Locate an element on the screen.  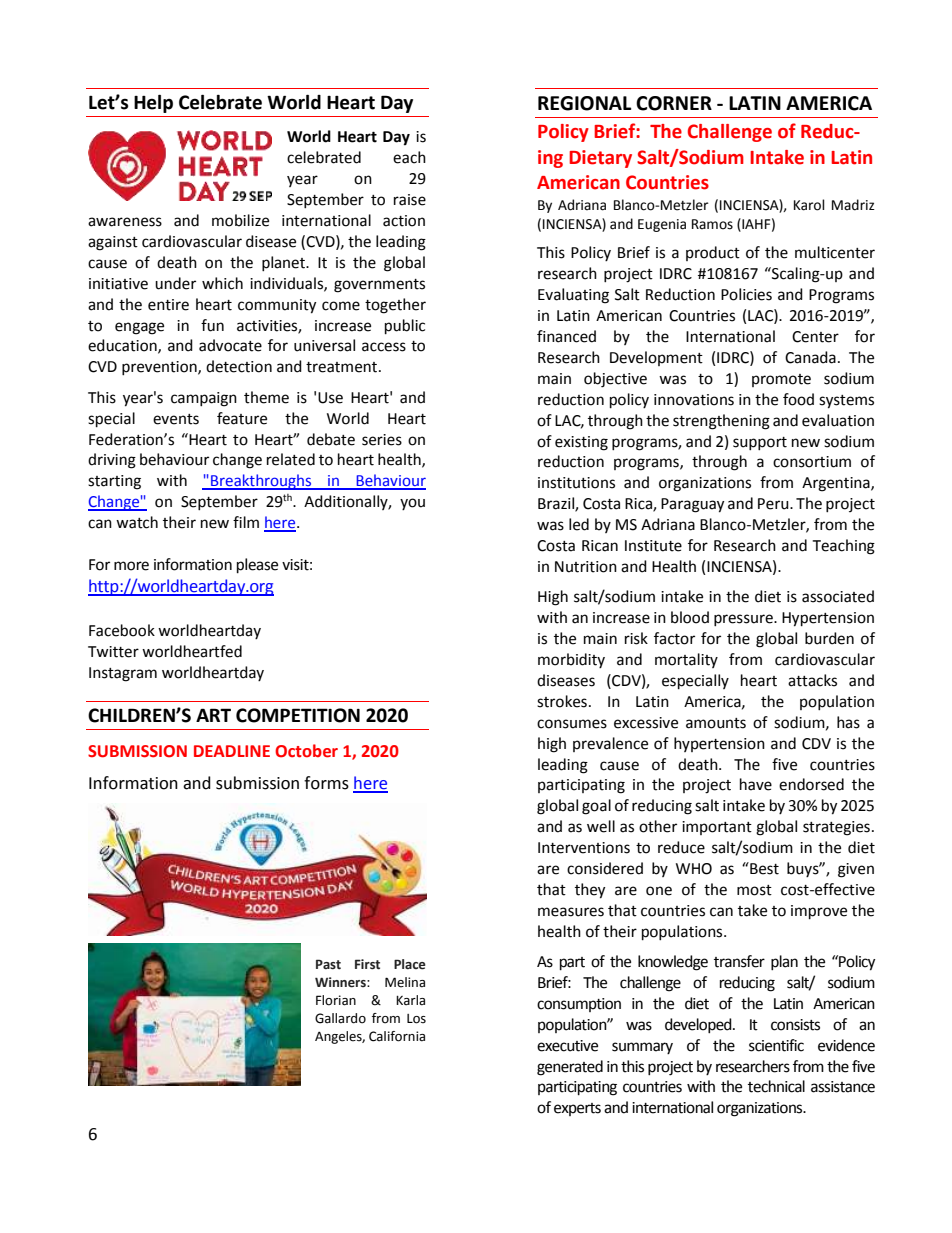
Help is located at coordinates (153, 103).
